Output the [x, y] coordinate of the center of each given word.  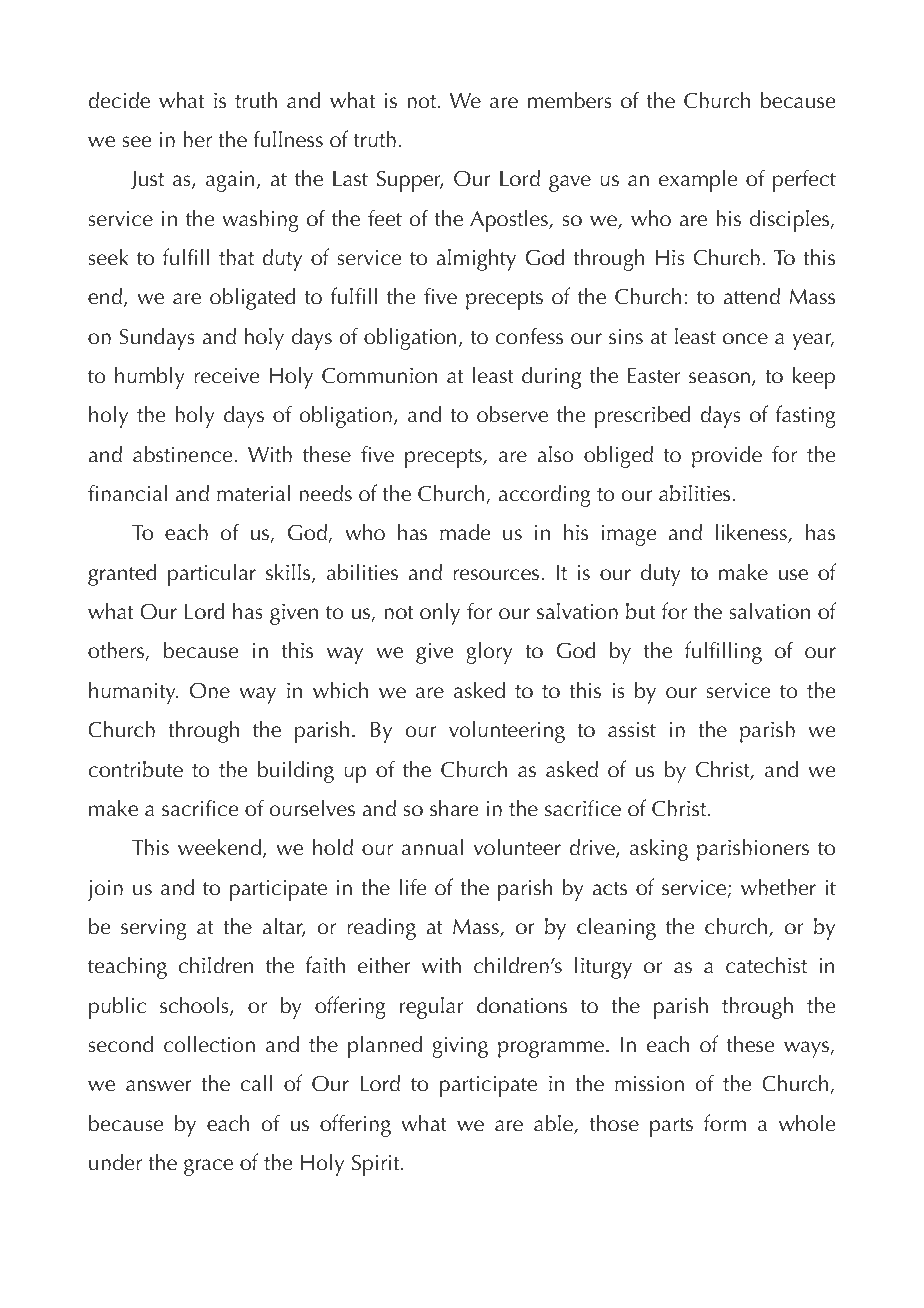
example [698, 180]
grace [208, 1167]
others [117, 651]
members [570, 100]
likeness [752, 533]
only [440, 613]
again [230, 181]
